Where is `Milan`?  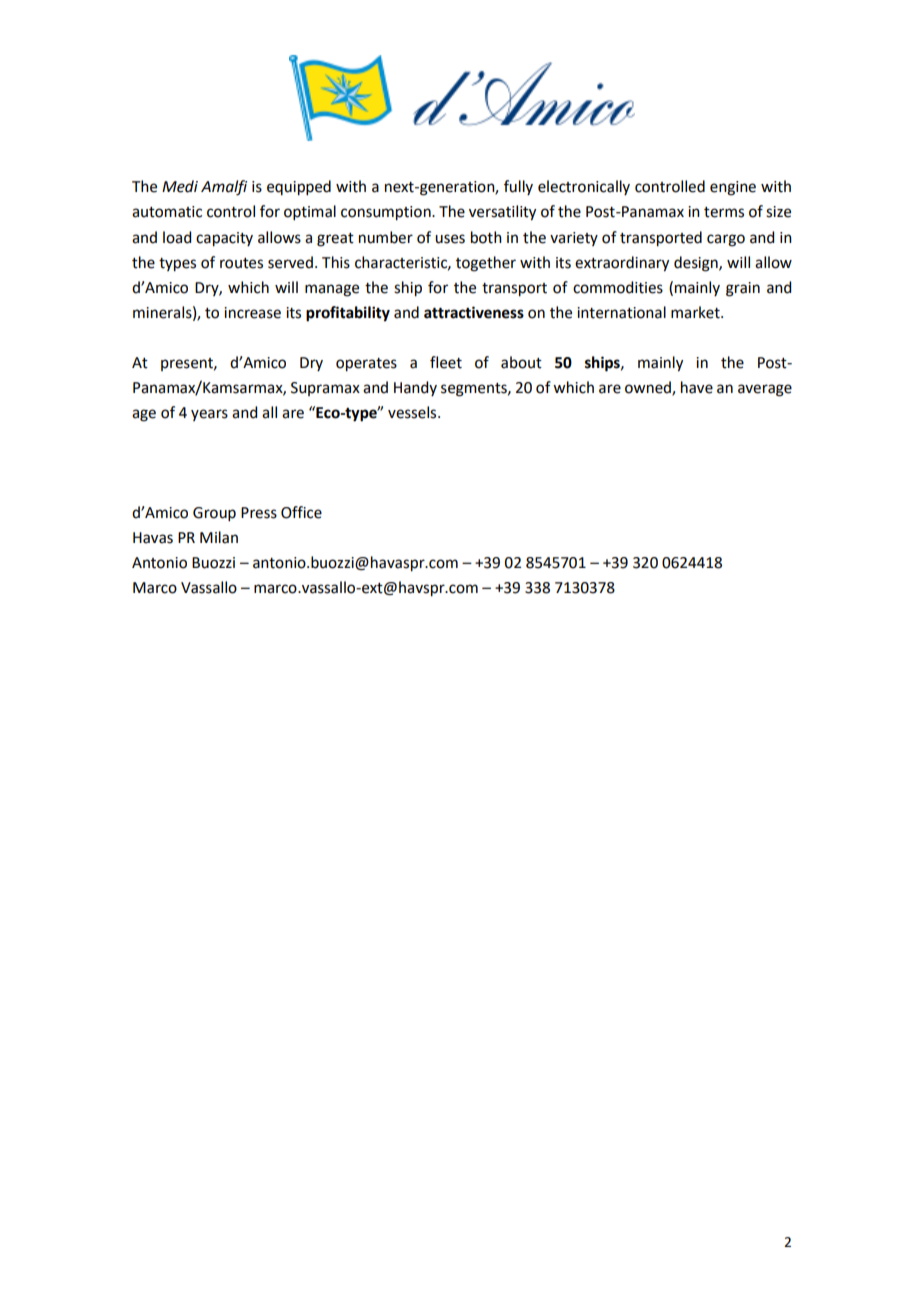
Milan is located at coordinates (219, 537).
